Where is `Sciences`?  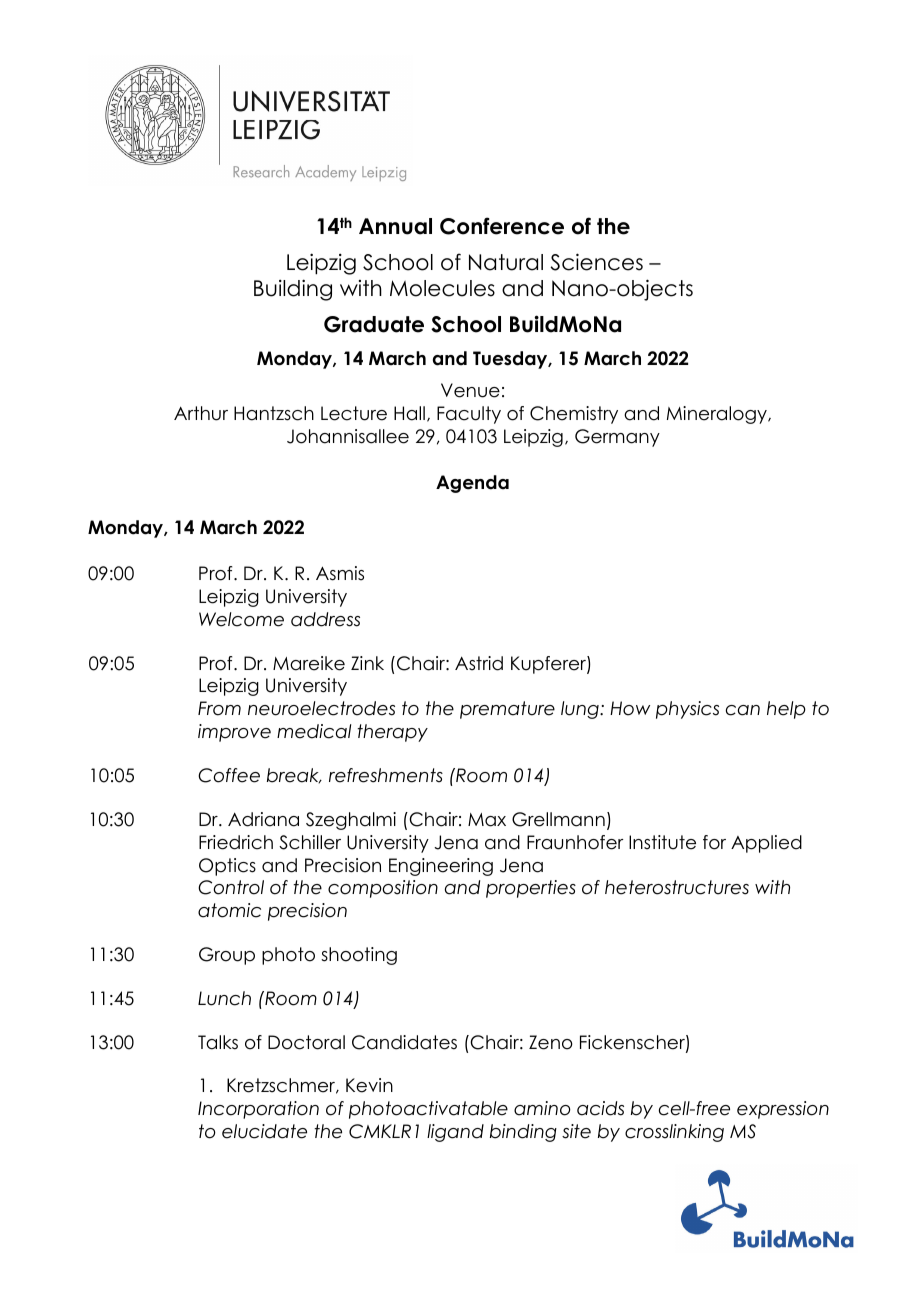
Sciences is located at coordinates (596, 262).
